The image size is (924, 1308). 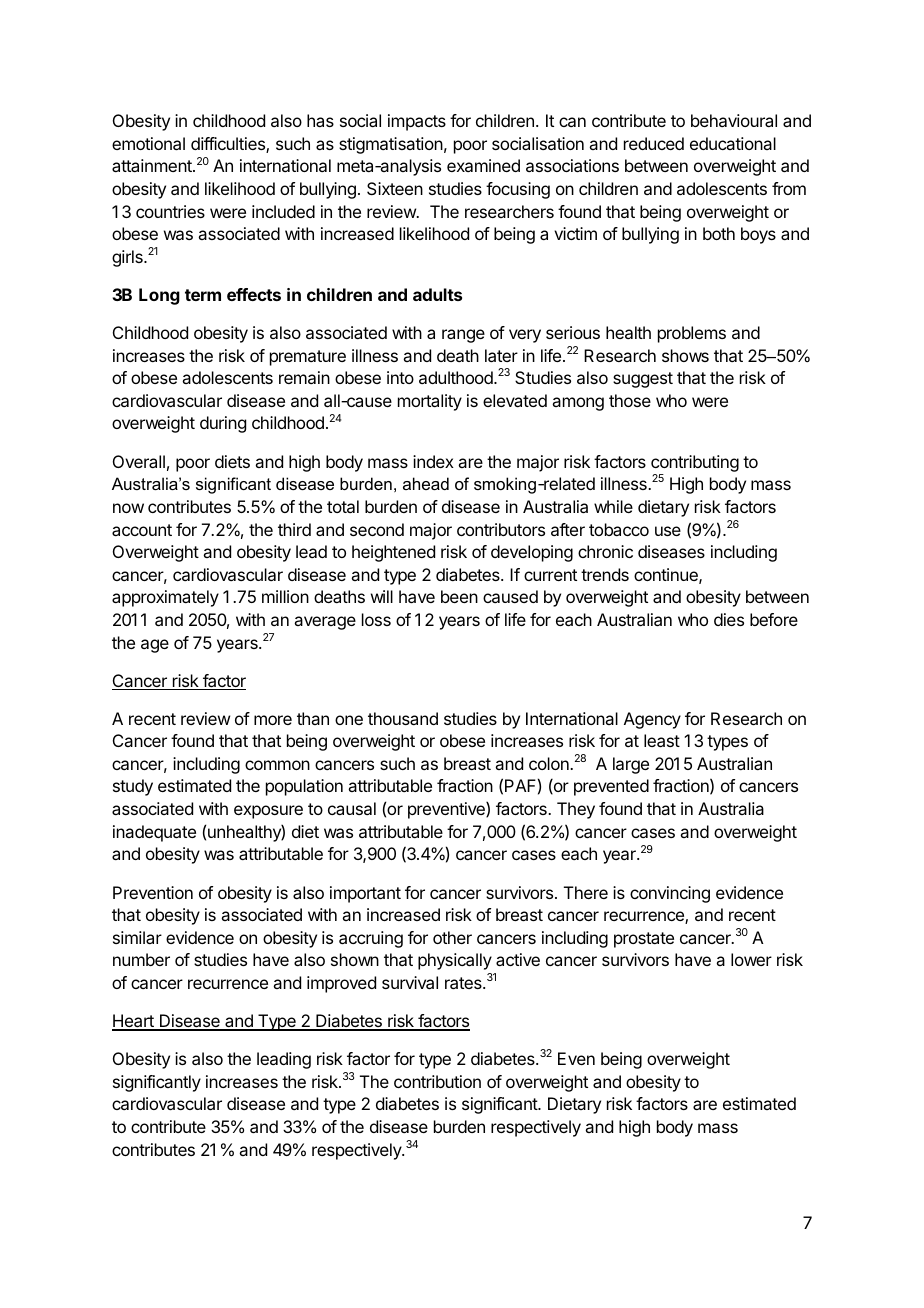 What do you see at coordinates (430, 402) in the document?
I see `mortality` at bounding box center [430, 402].
